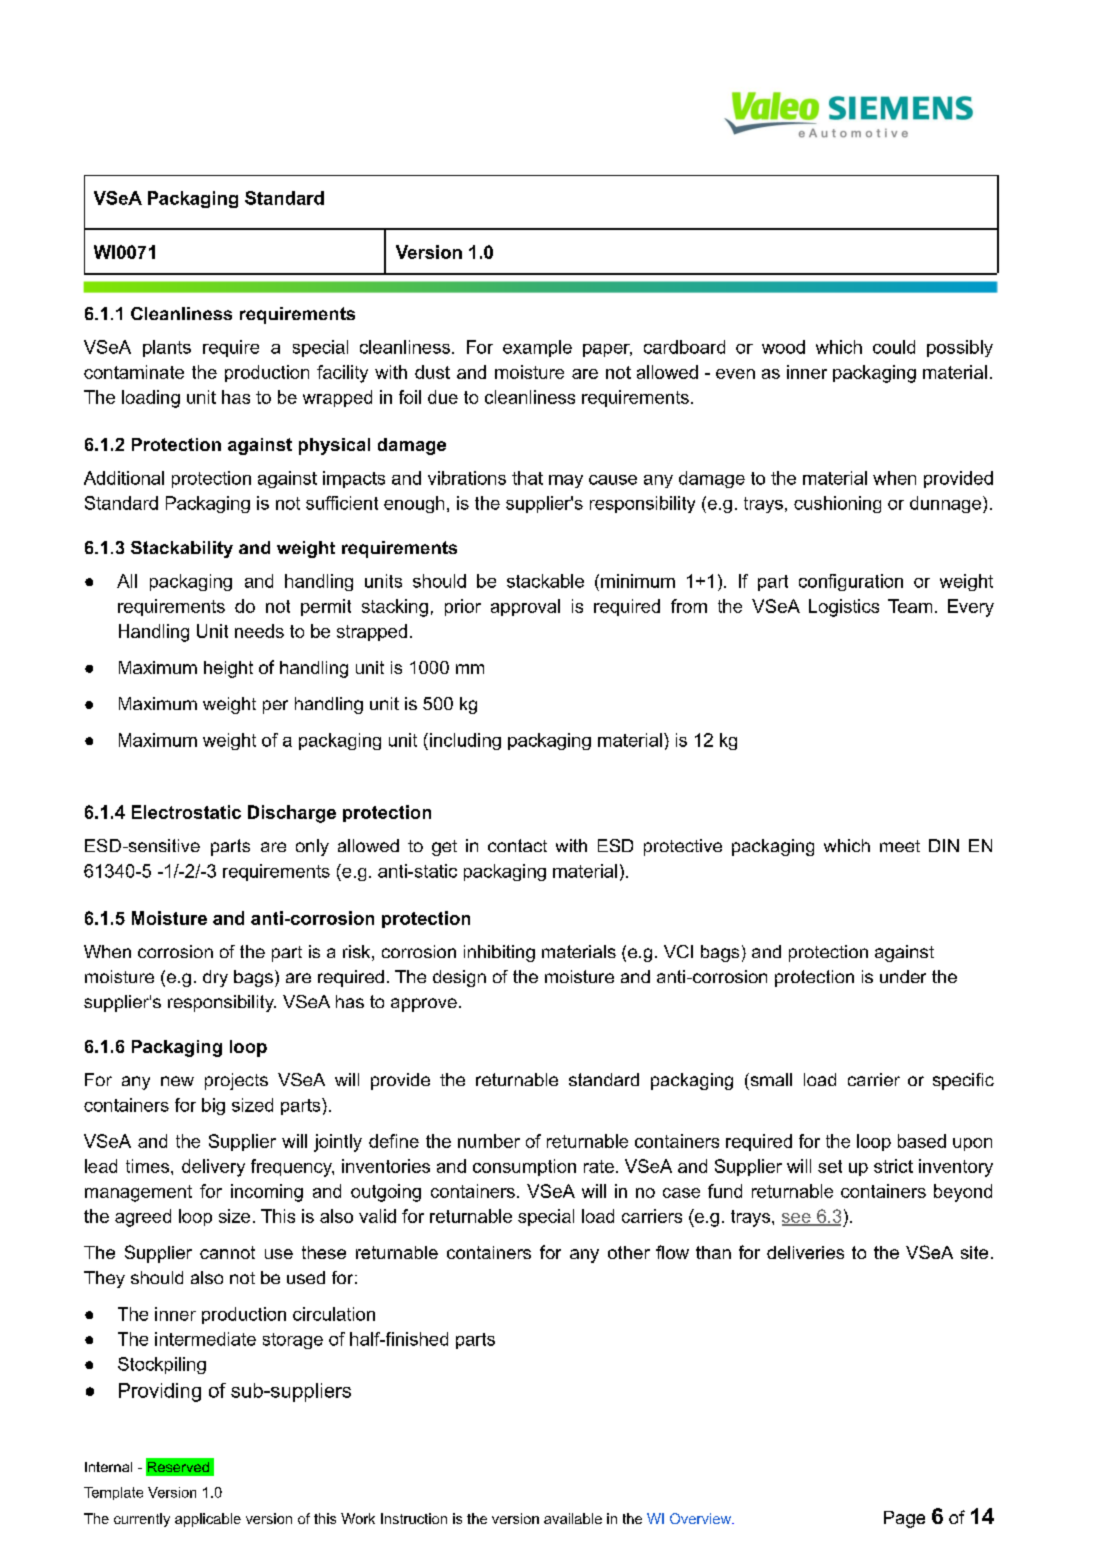  I want to click on consumption, so click(524, 1167).
